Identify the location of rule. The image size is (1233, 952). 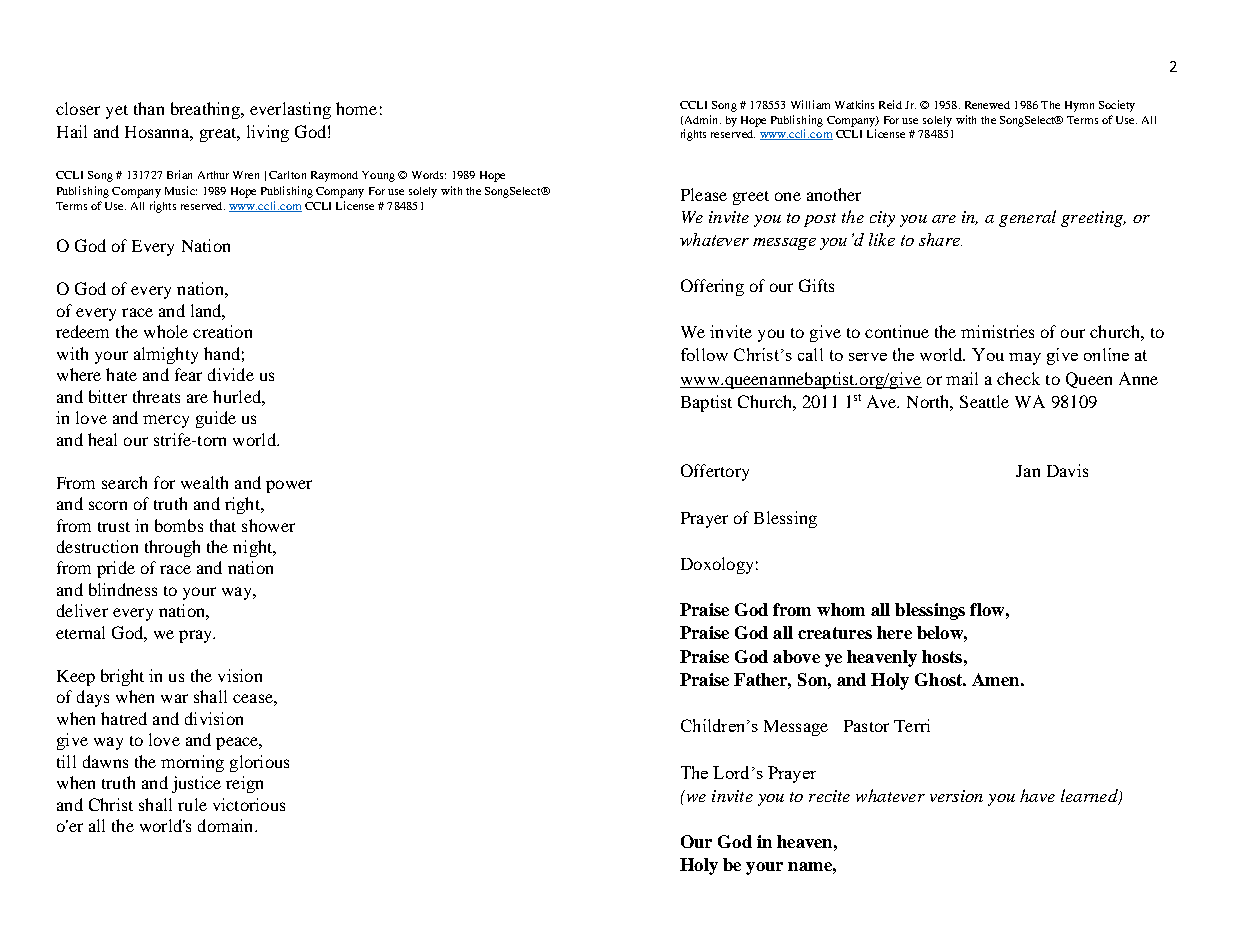
(192, 804).
